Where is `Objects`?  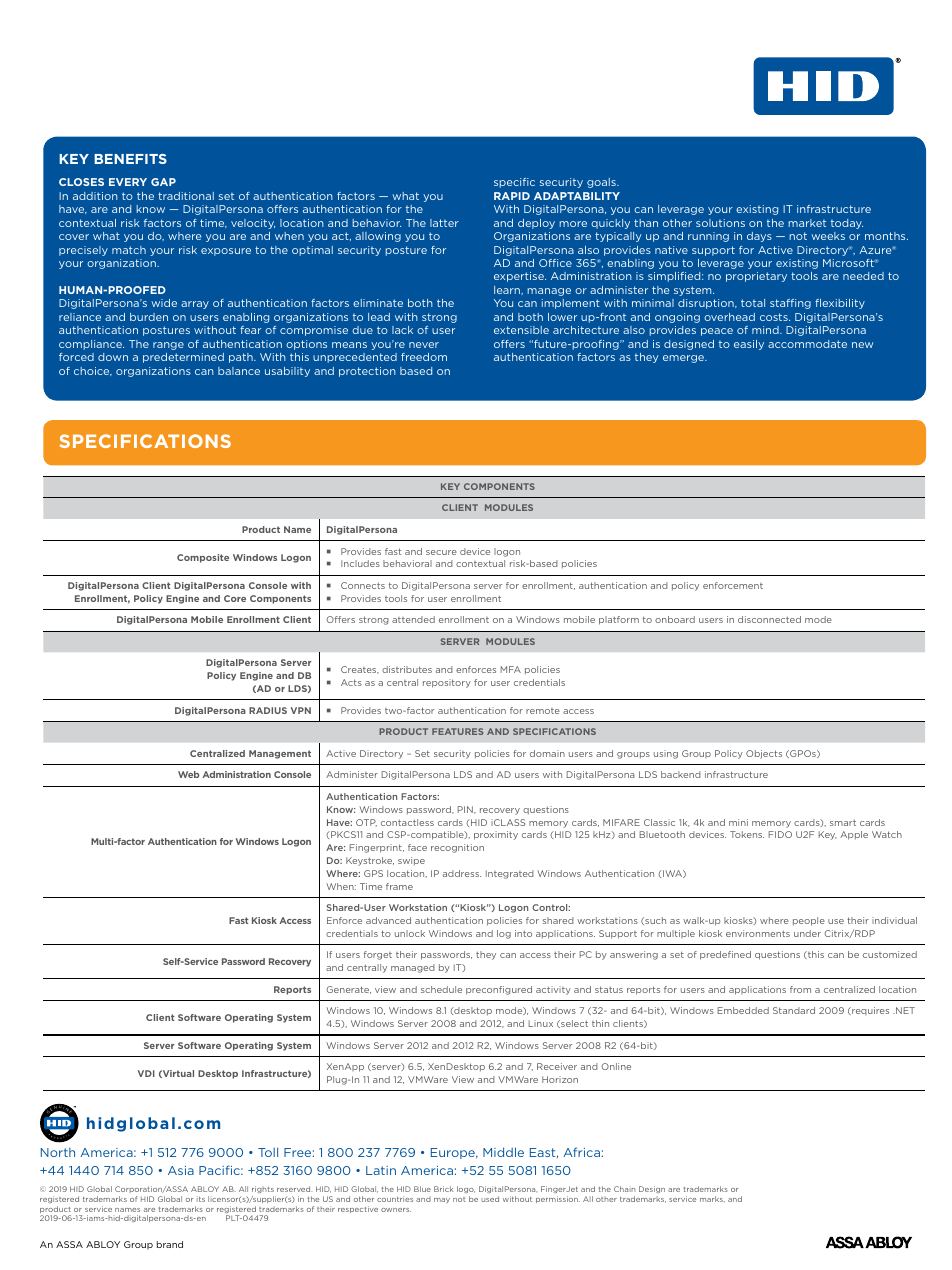 Objects is located at coordinates (764, 754).
